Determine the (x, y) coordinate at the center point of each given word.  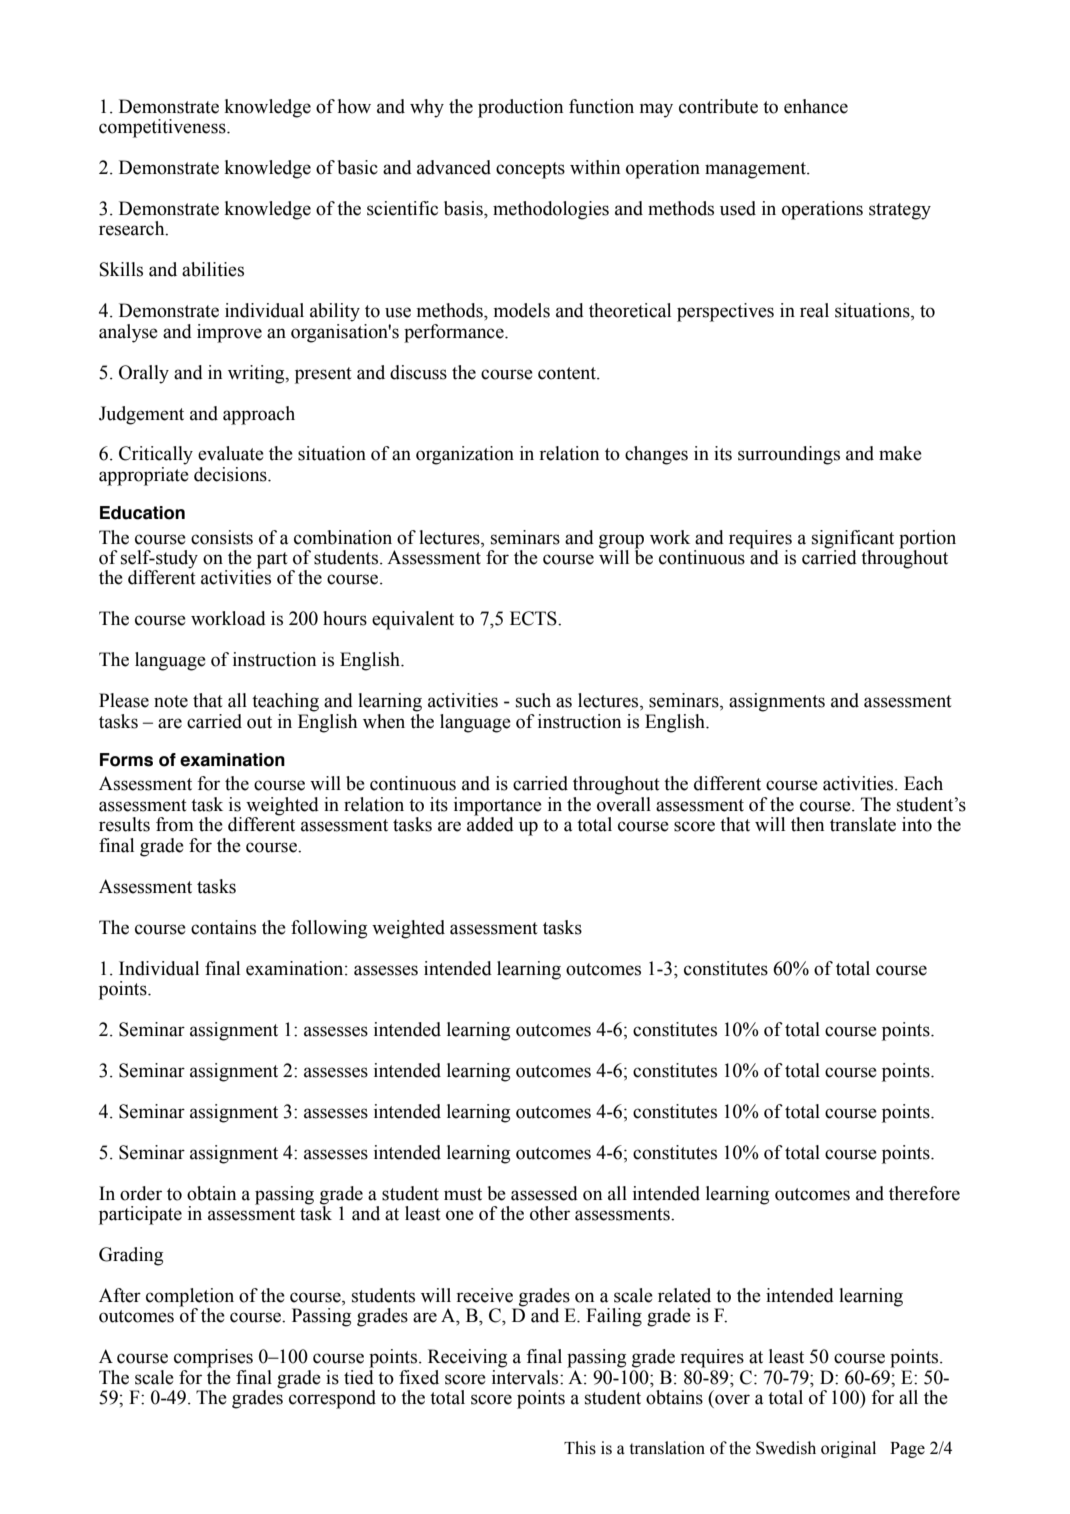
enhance (816, 106)
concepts (530, 170)
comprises (213, 1358)
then (807, 824)
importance (498, 807)
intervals (526, 1377)
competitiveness (163, 128)
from (175, 824)
